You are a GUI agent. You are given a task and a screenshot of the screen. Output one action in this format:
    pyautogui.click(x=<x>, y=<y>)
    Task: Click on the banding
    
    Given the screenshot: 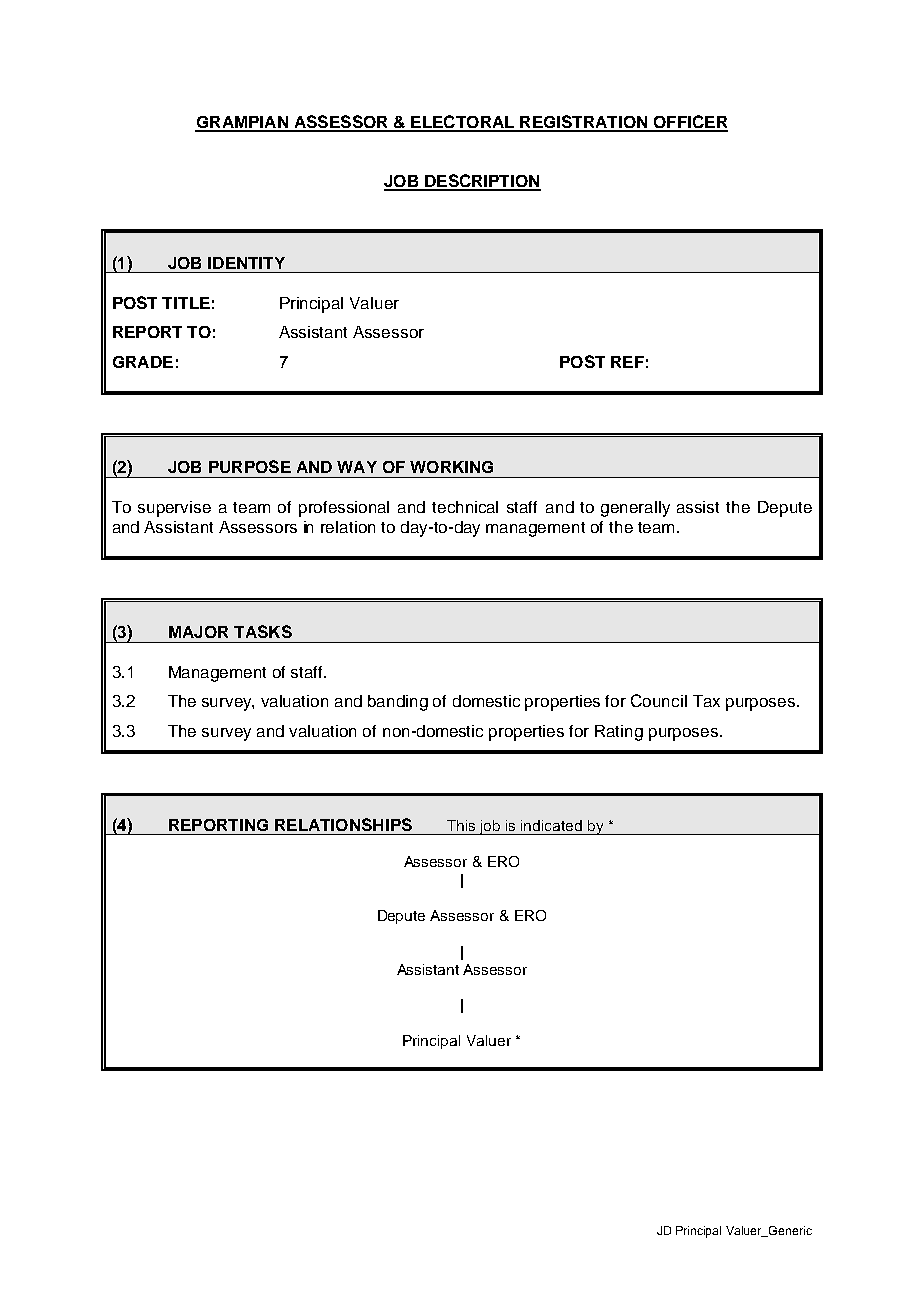 What is the action you would take?
    pyautogui.click(x=398, y=703)
